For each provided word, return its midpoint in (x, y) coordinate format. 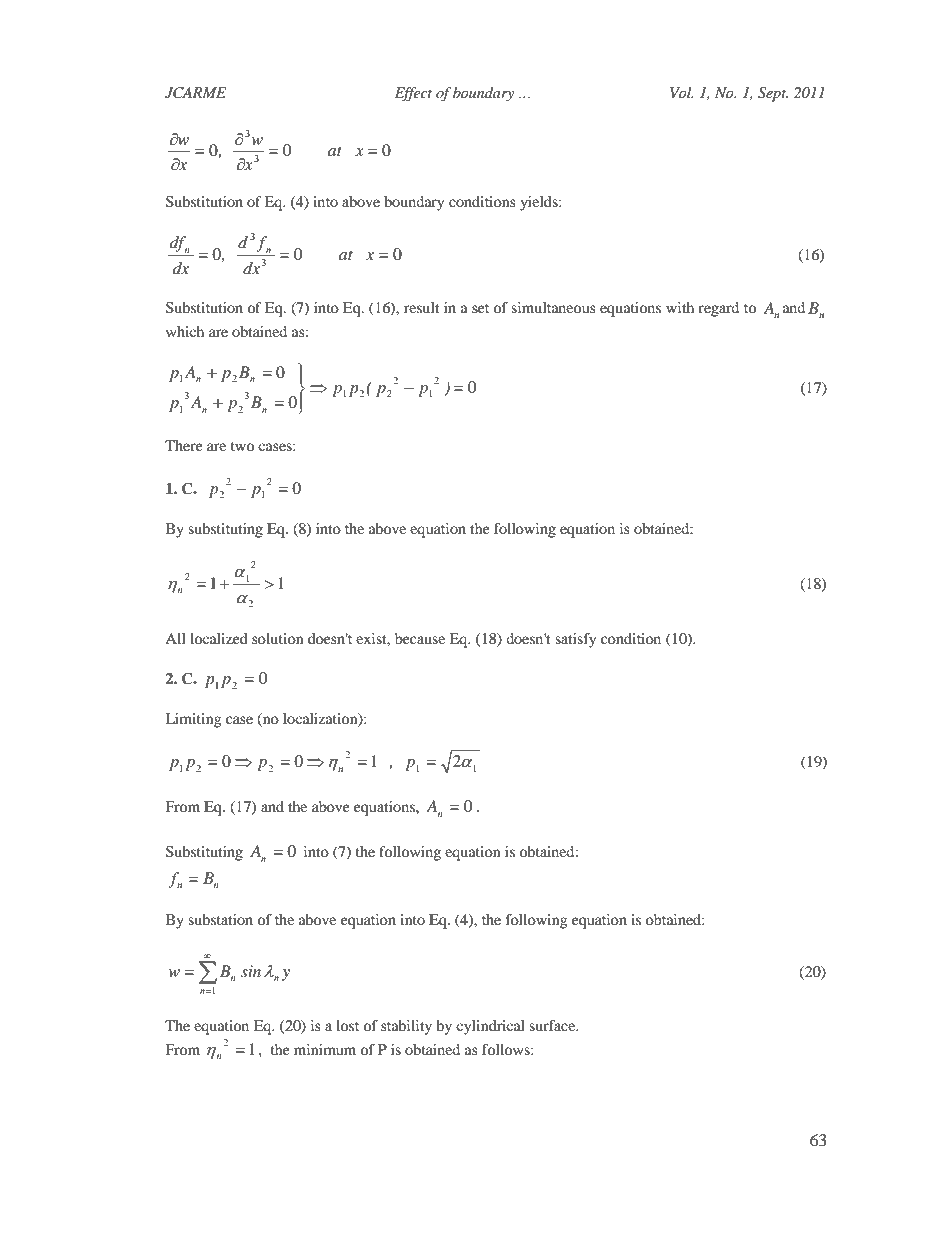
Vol (682, 92)
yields (540, 203)
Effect (413, 94)
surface (553, 1025)
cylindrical (490, 1027)
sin (251, 971)
